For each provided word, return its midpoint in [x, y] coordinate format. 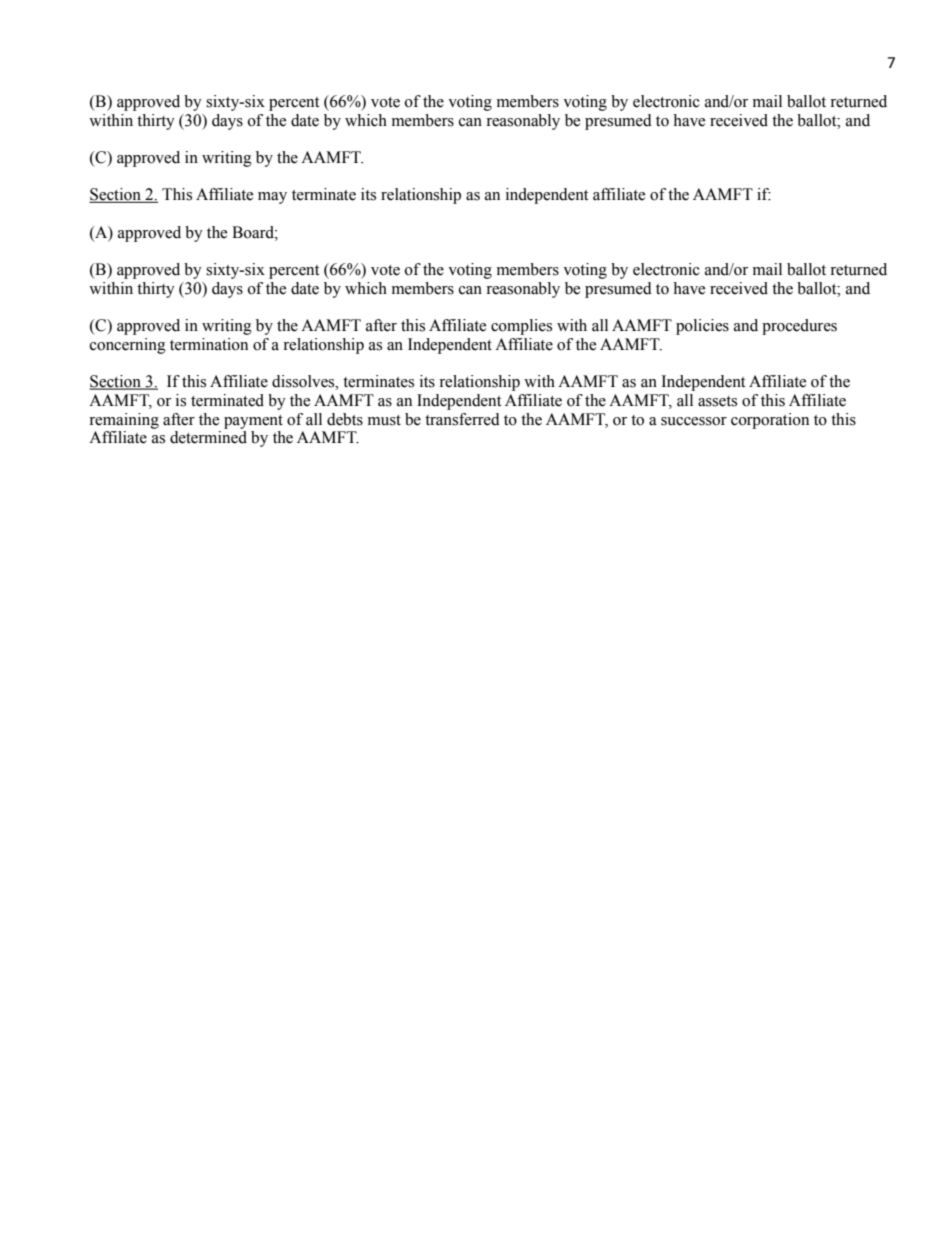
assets [717, 401]
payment [253, 422]
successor [694, 421]
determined [208, 437]
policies [702, 327]
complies [521, 327]
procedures [799, 327]
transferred [462, 419]
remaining [124, 421]
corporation [770, 421]
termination [209, 344]
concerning [128, 346]
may [272, 198]
